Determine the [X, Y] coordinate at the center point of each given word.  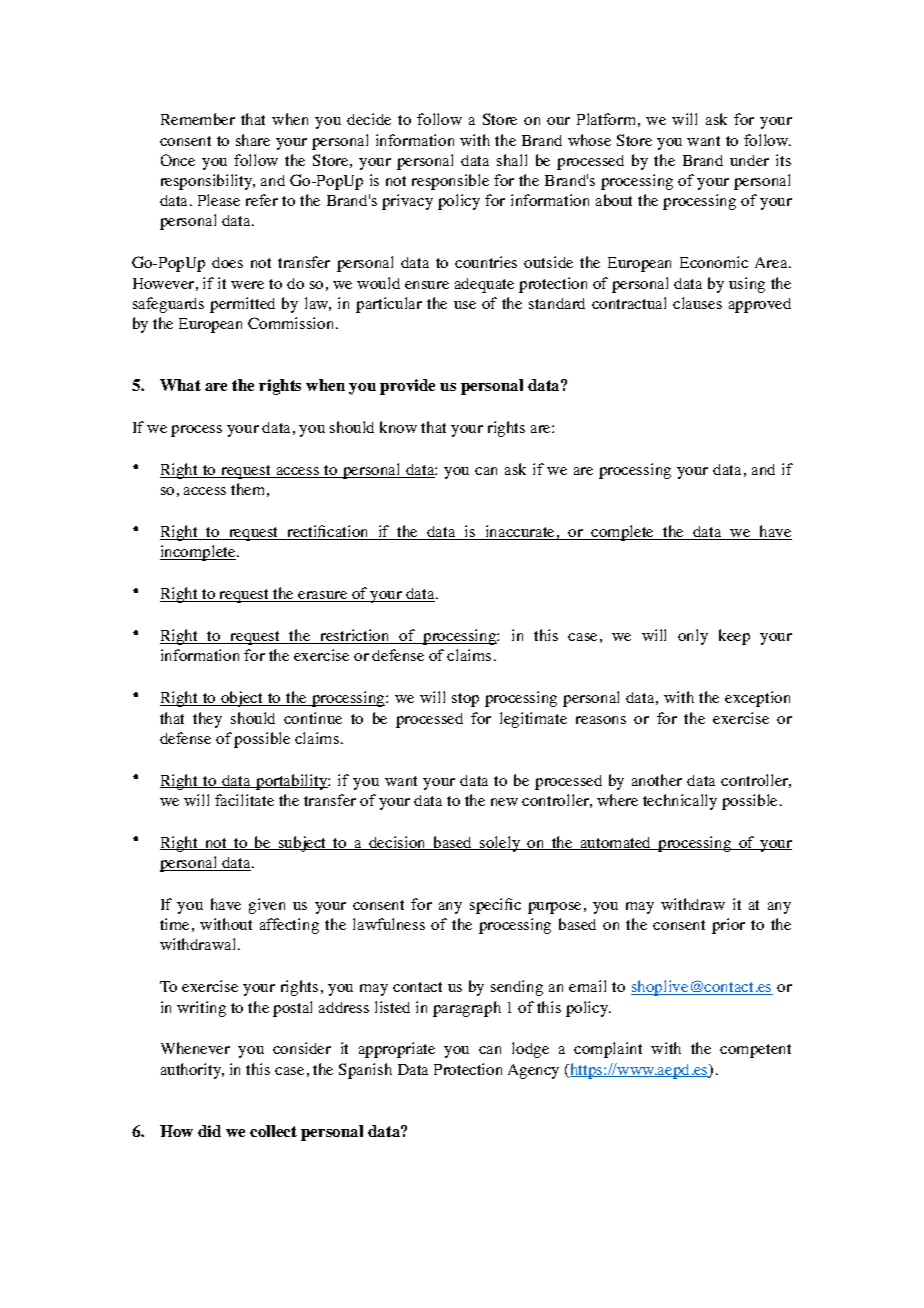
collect [273, 1131]
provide [407, 387]
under [749, 160]
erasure [323, 596]
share [253, 140]
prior [728, 926]
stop [465, 700]
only [693, 637]
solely [500, 844]
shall [512, 160]
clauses [697, 303]
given [267, 906]
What [180, 385]
